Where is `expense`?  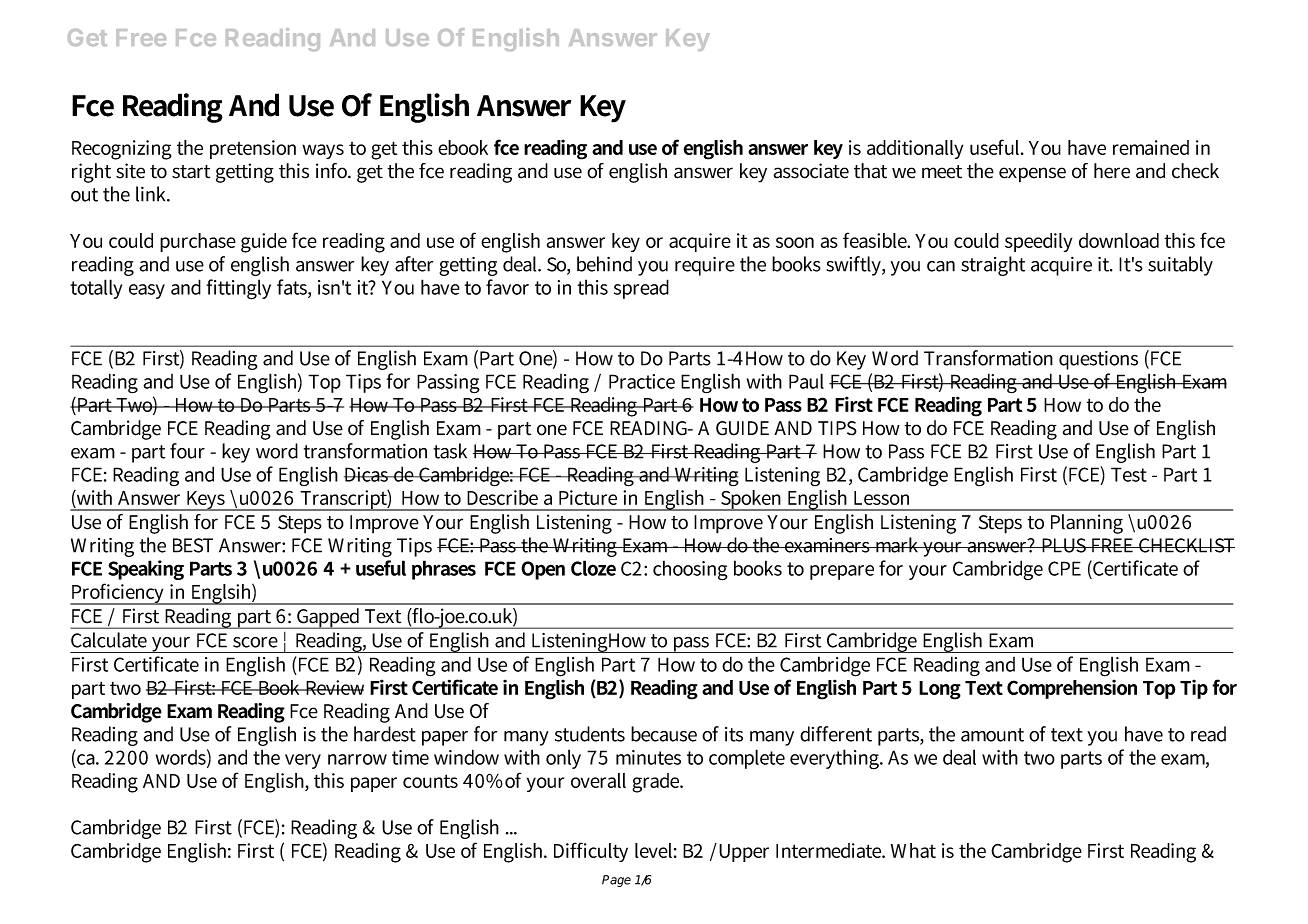
expense is located at coordinates (1032, 175).
